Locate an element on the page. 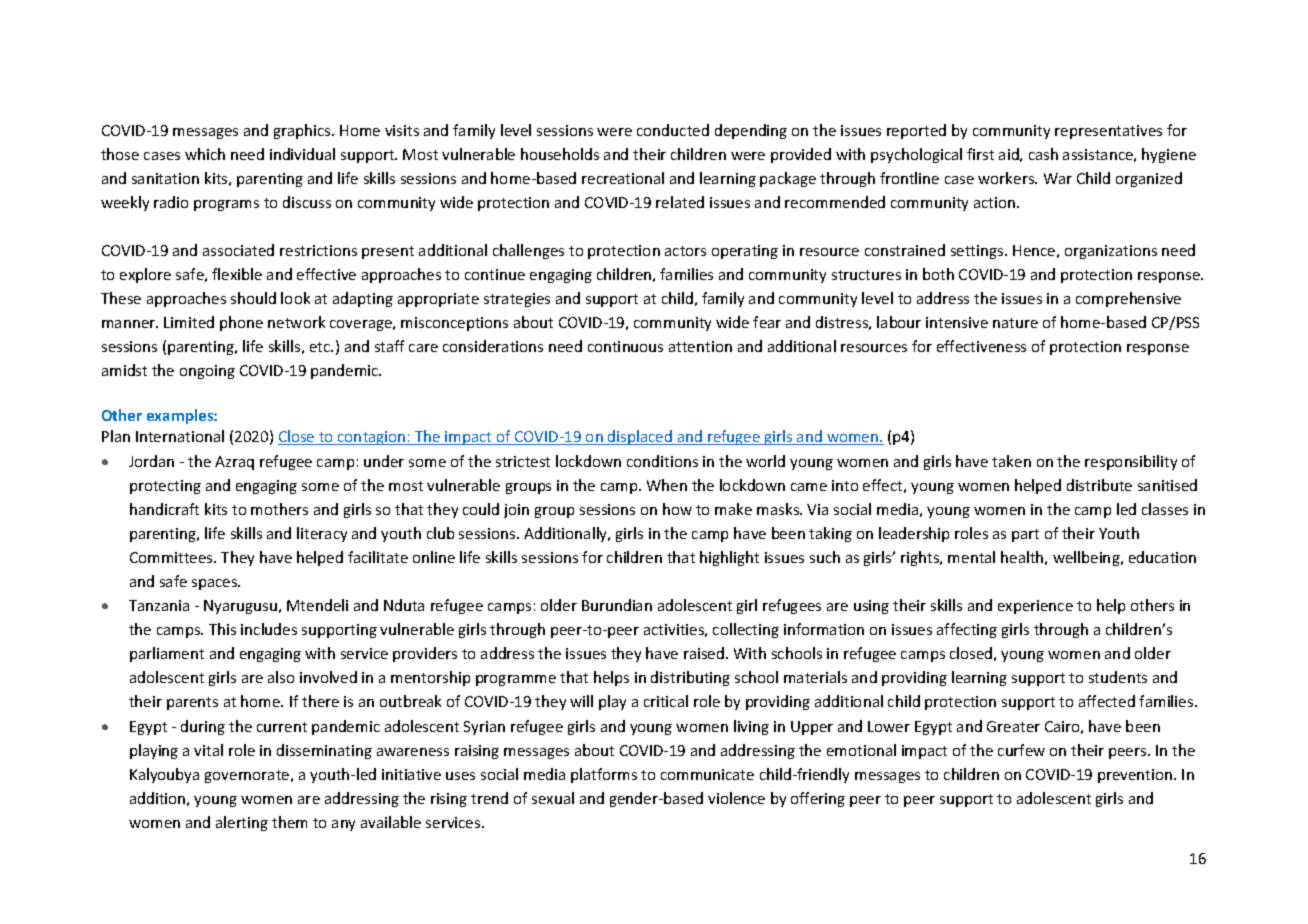  cash is located at coordinates (1043, 154).
